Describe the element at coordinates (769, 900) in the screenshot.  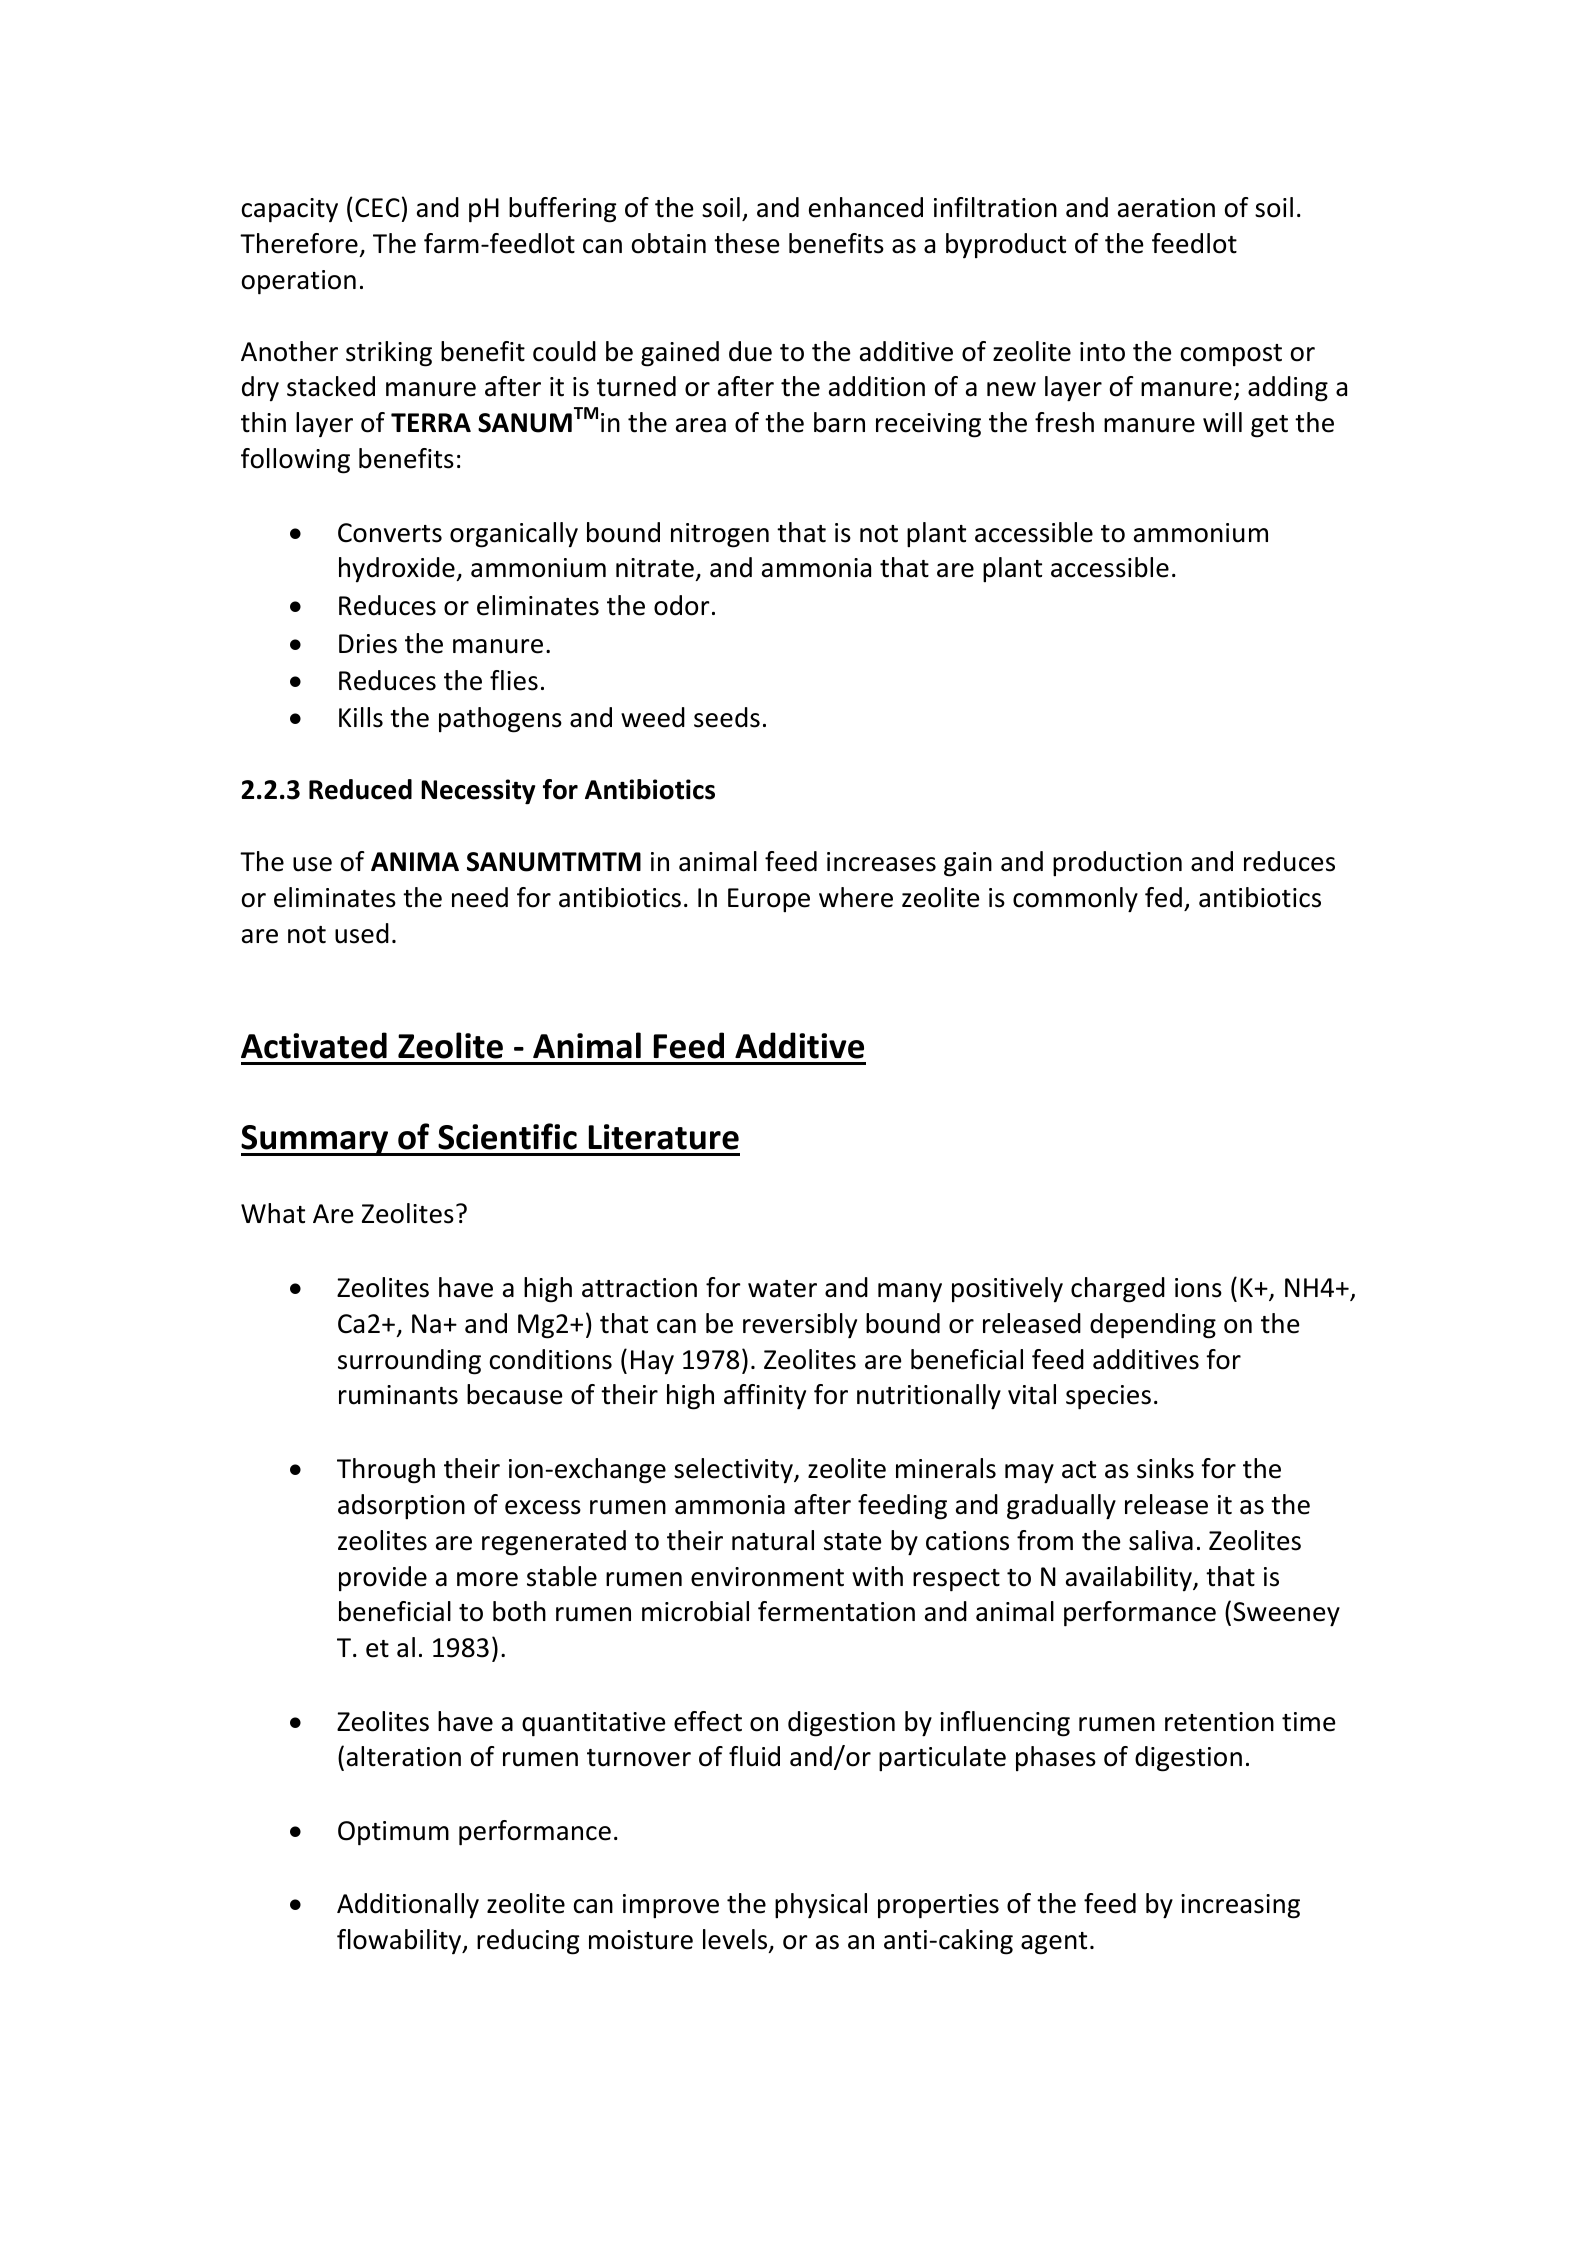
I see `Europe` at that location.
